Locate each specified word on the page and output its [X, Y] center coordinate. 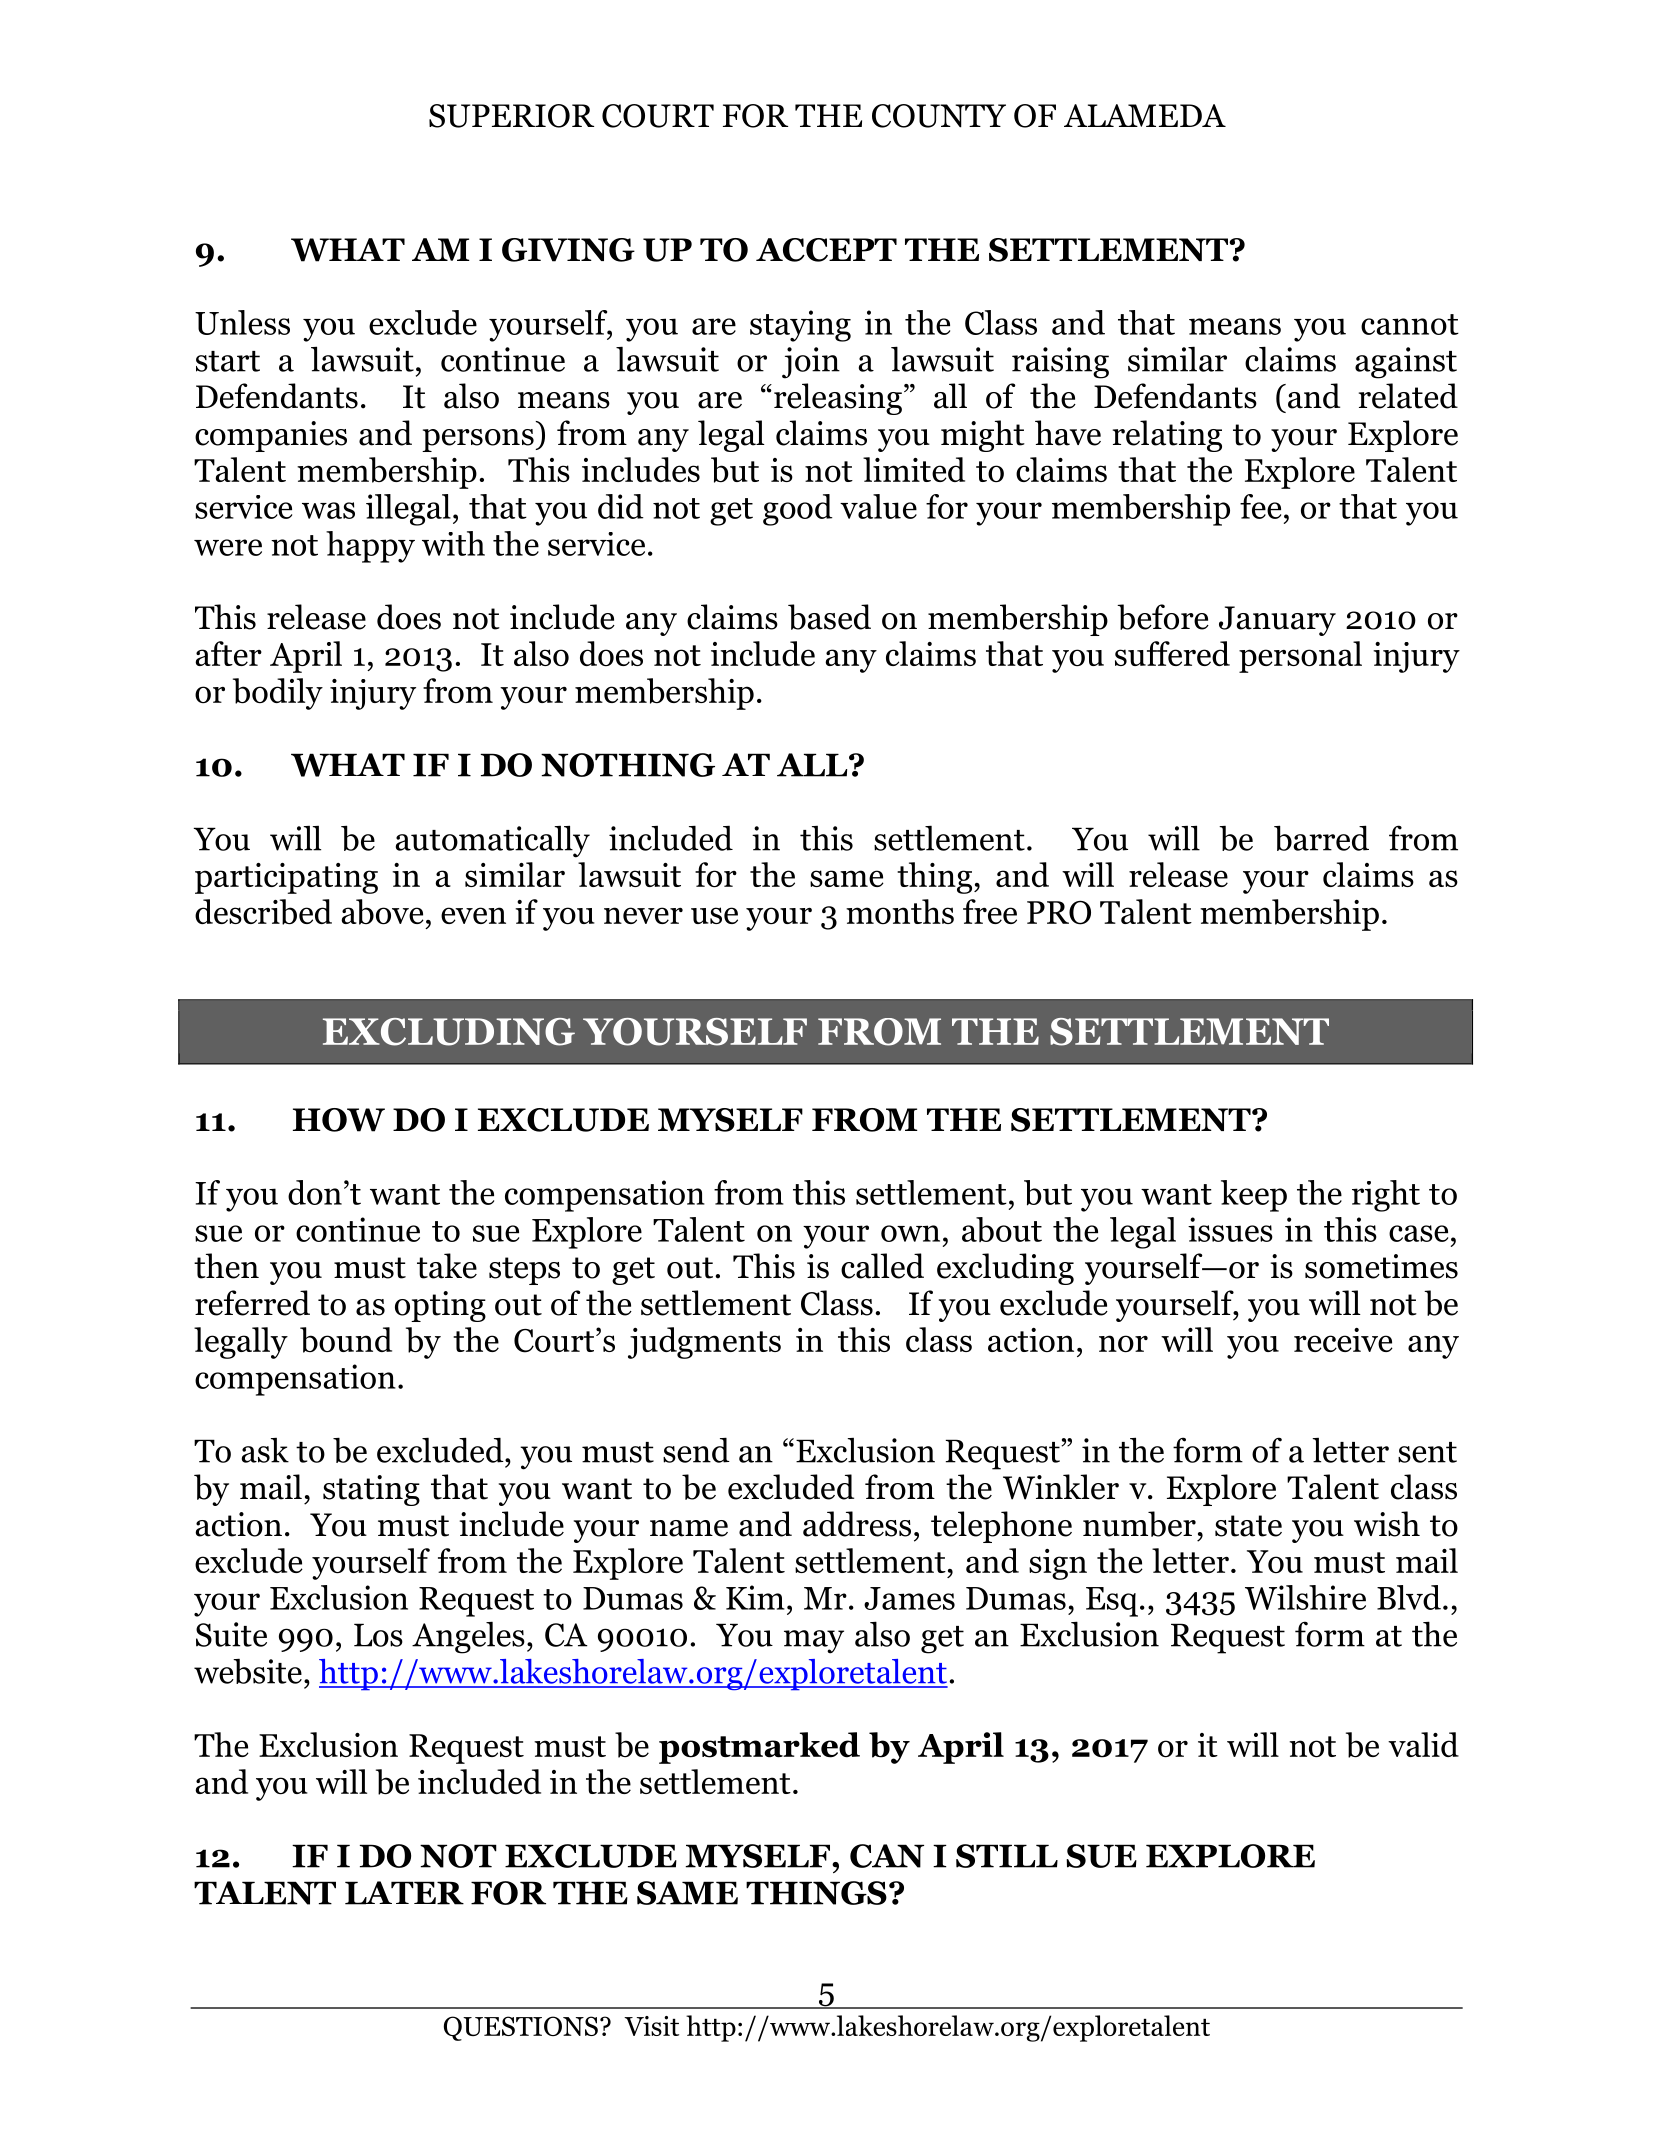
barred [1321, 838]
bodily [278, 694]
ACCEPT [826, 250]
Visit [651, 2026]
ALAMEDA [1145, 115]
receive [1343, 1340]
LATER [404, 1893]
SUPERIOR [511, 116]
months [900, 911]
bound [346, 1340]
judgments [704, 1343]
